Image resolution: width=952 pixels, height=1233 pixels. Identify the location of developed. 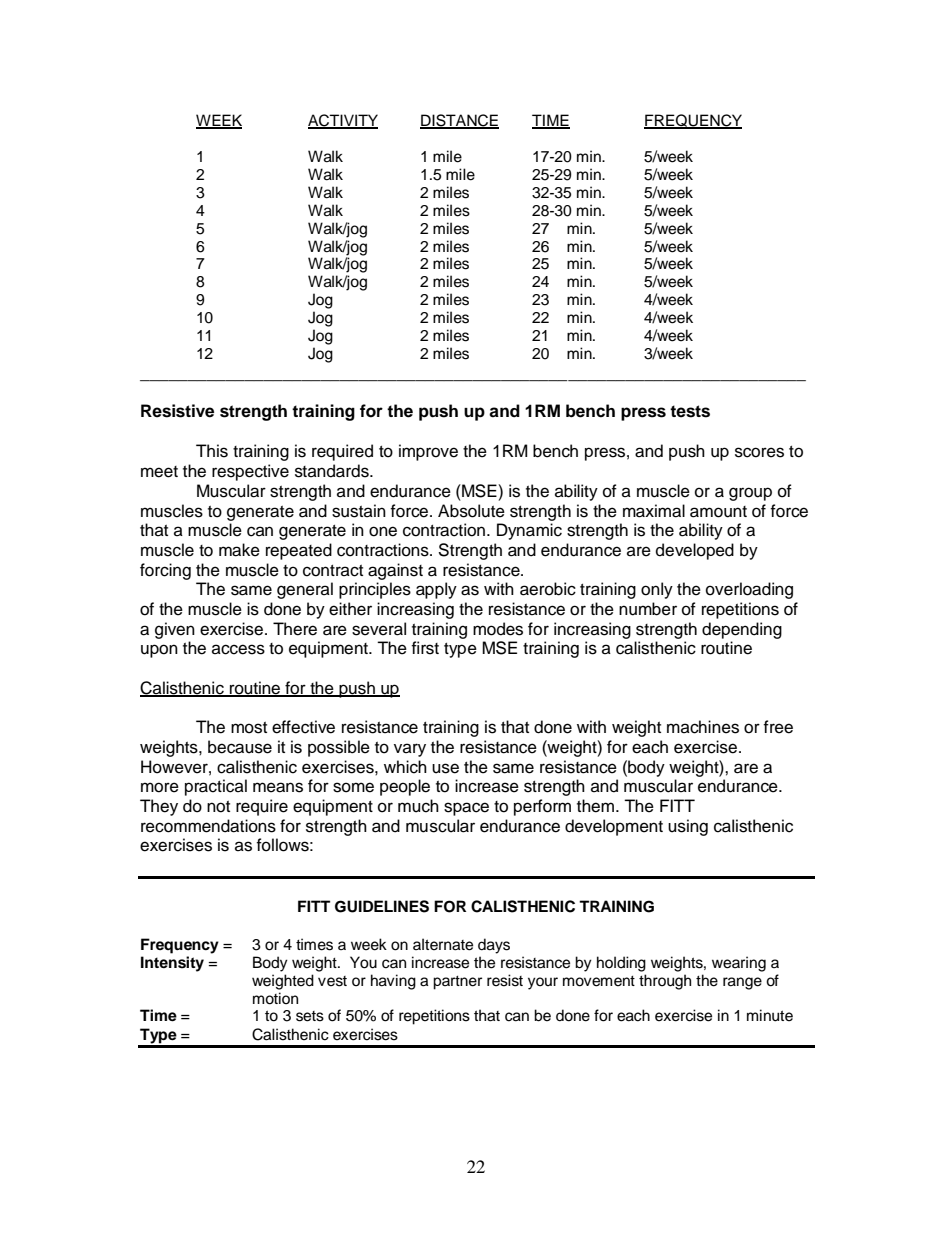
(695, 551).
